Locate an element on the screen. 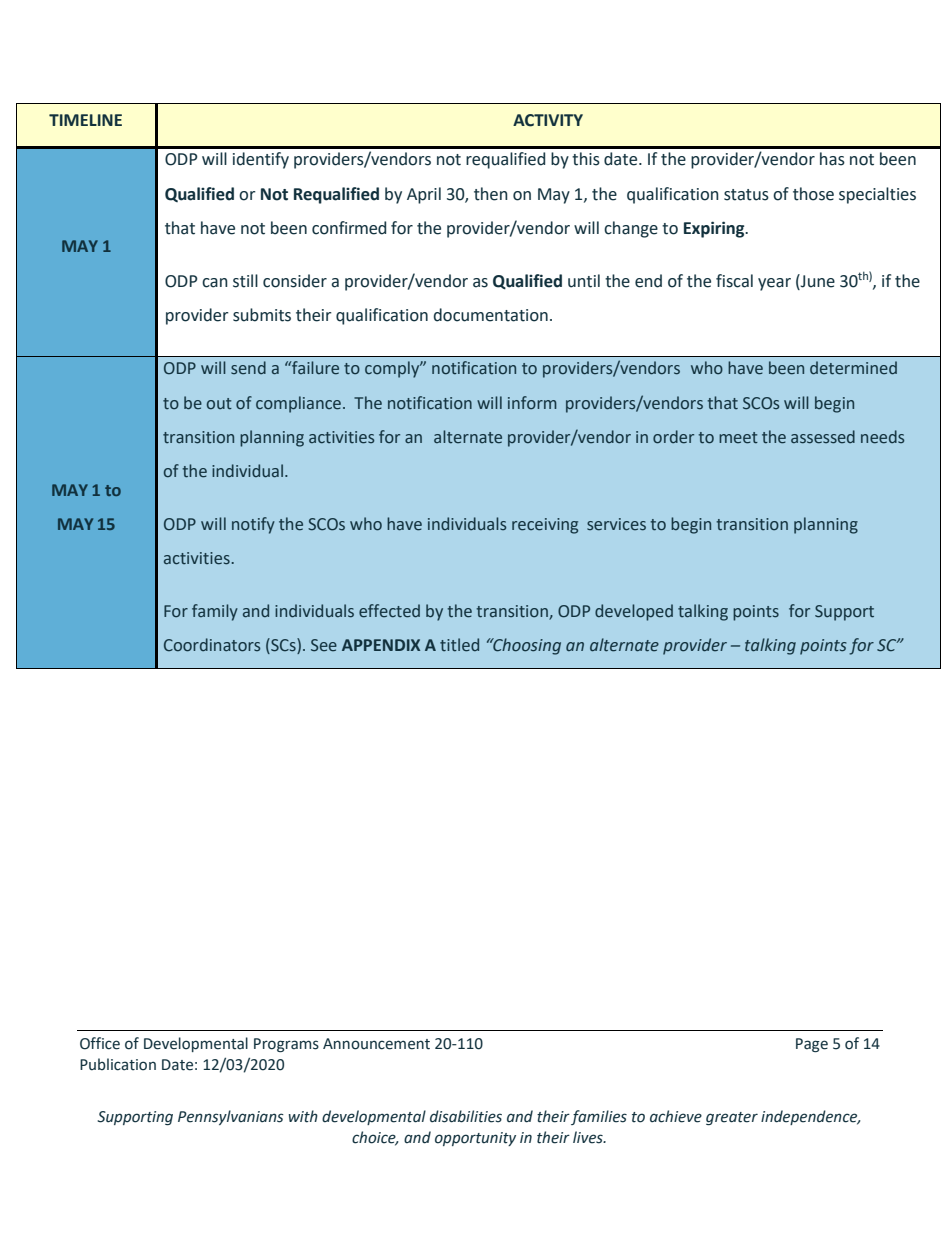  Office is located at coordinates (100, 1043).
